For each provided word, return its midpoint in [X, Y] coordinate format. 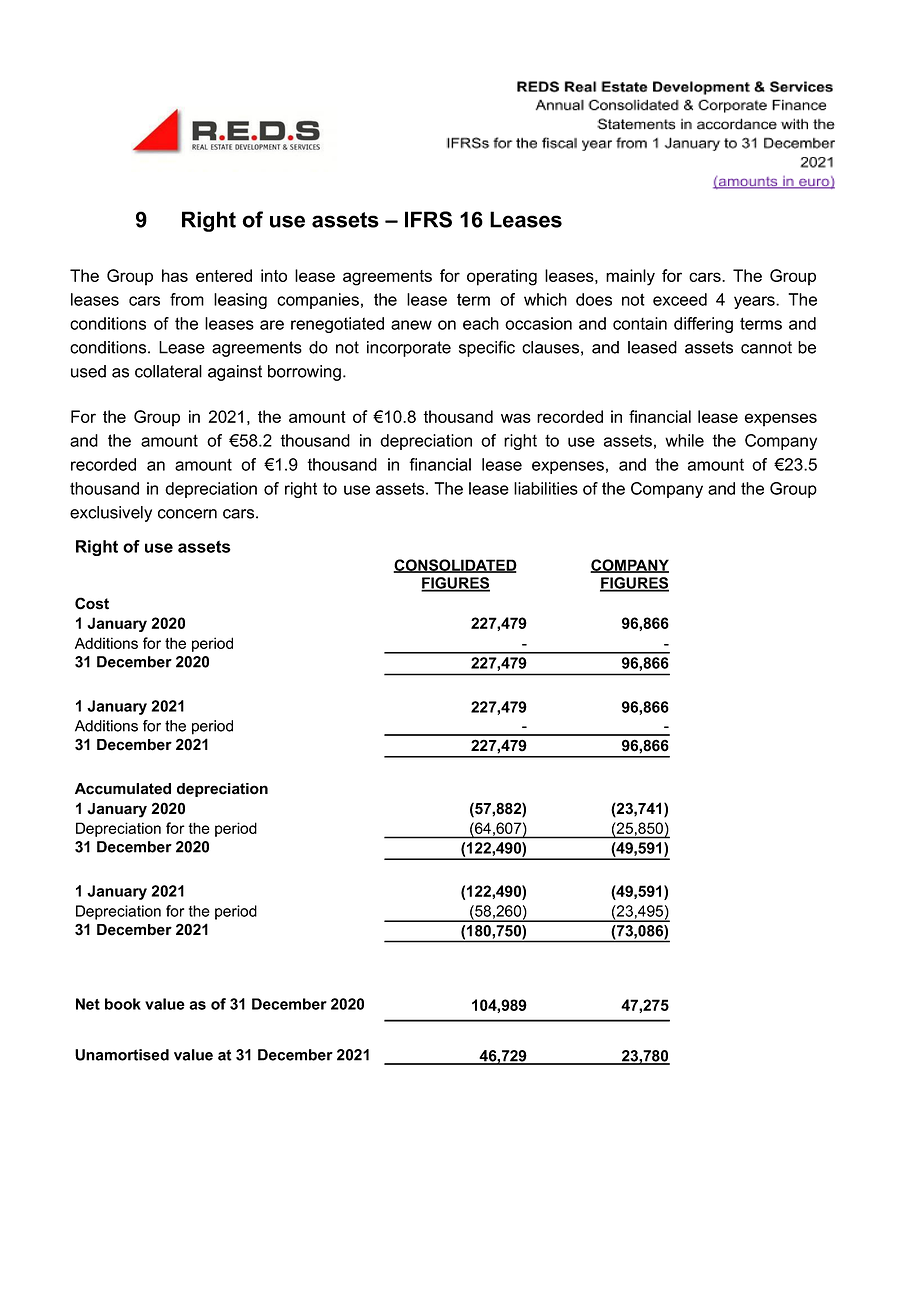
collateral [168, 371]
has [175, 275]
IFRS [428, 219]
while [684, 440]
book [123, 1004]
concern [187, 514]
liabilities [546, 488]
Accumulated [123, 789]
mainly [630, 277]
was [516, 418]
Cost [92, 603]
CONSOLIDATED [455, 566]
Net [88, 1004]
